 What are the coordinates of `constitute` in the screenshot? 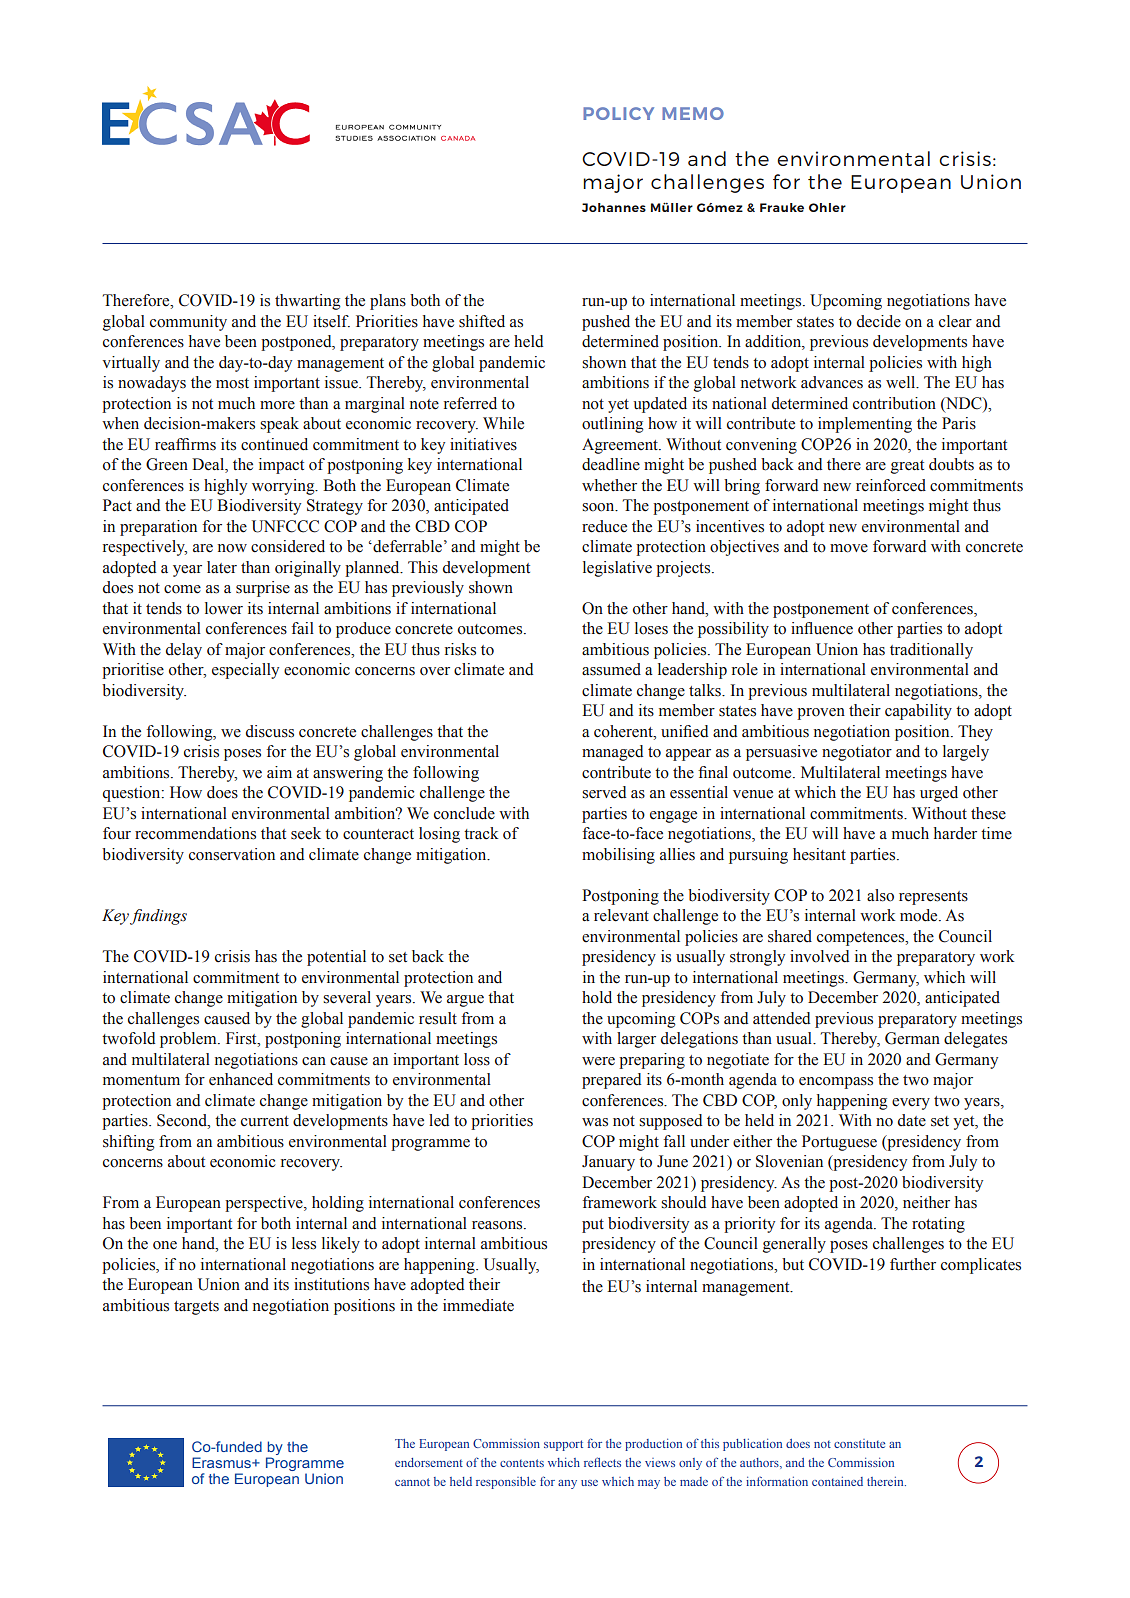 It's located at (859, 1443).
